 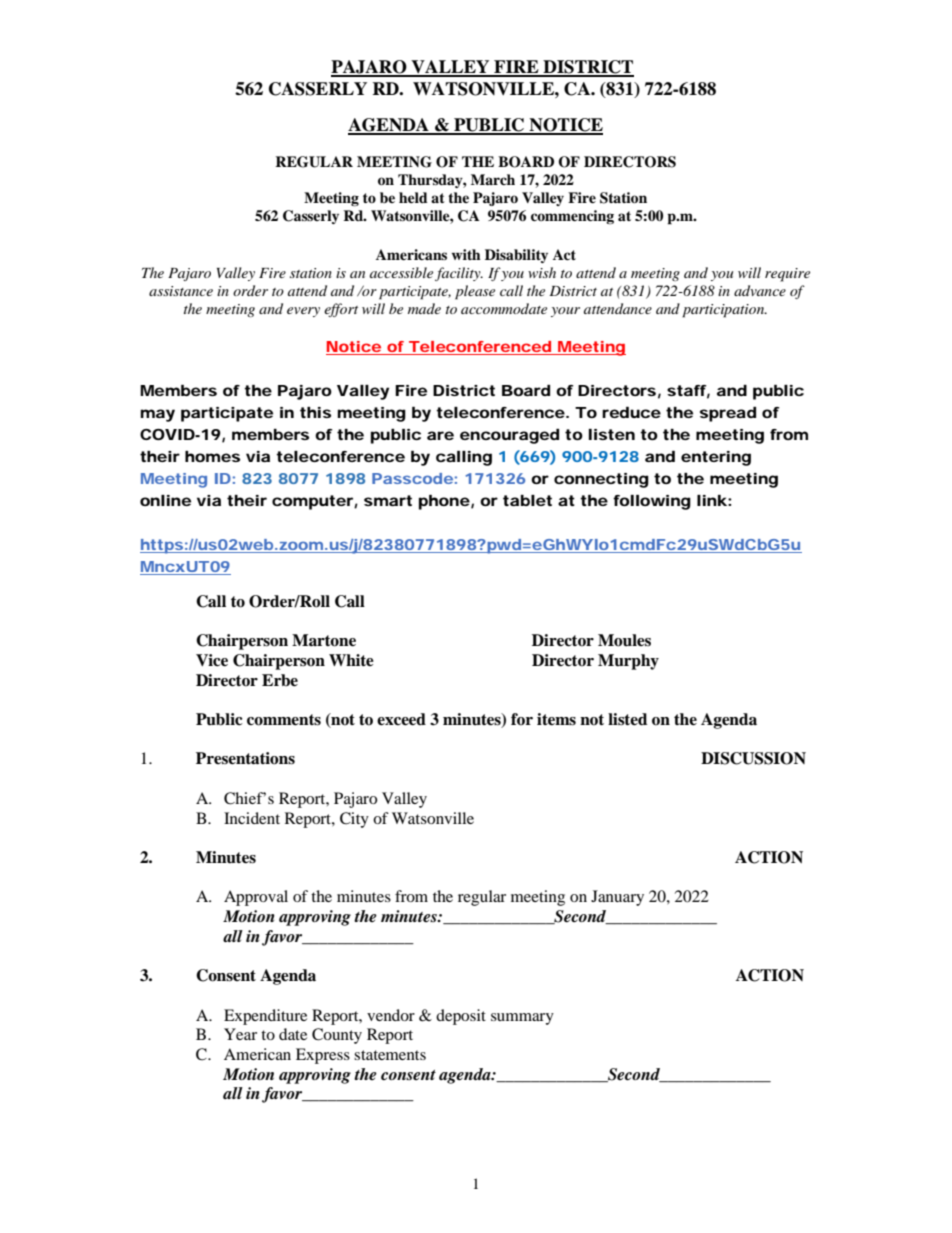 What do you see at coordinates (724, 311) in the screenshot?
I see `participation` at bounding box center [724, 311].
